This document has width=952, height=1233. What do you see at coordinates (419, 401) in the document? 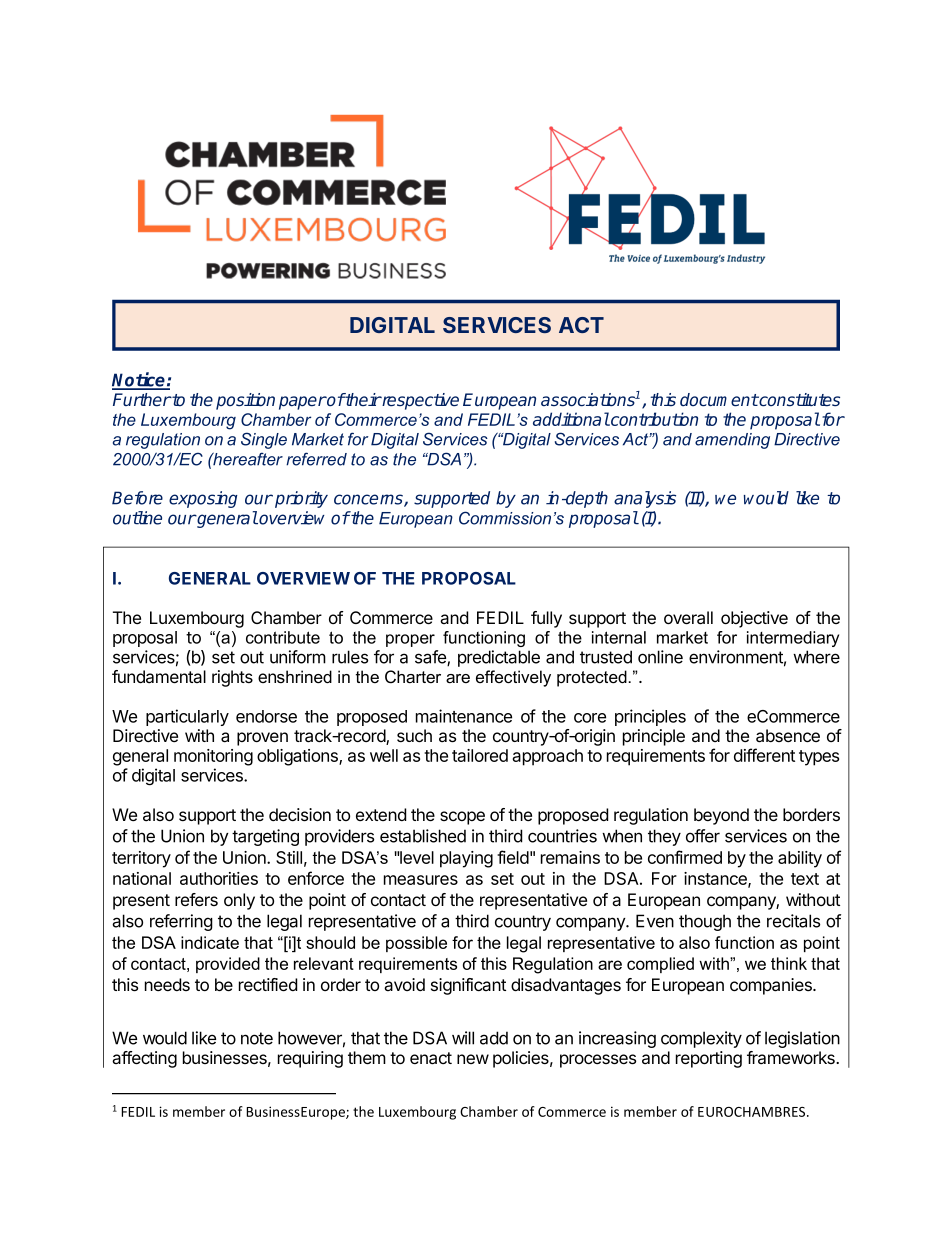
I see `respective` at bounding box center [419, 401].
